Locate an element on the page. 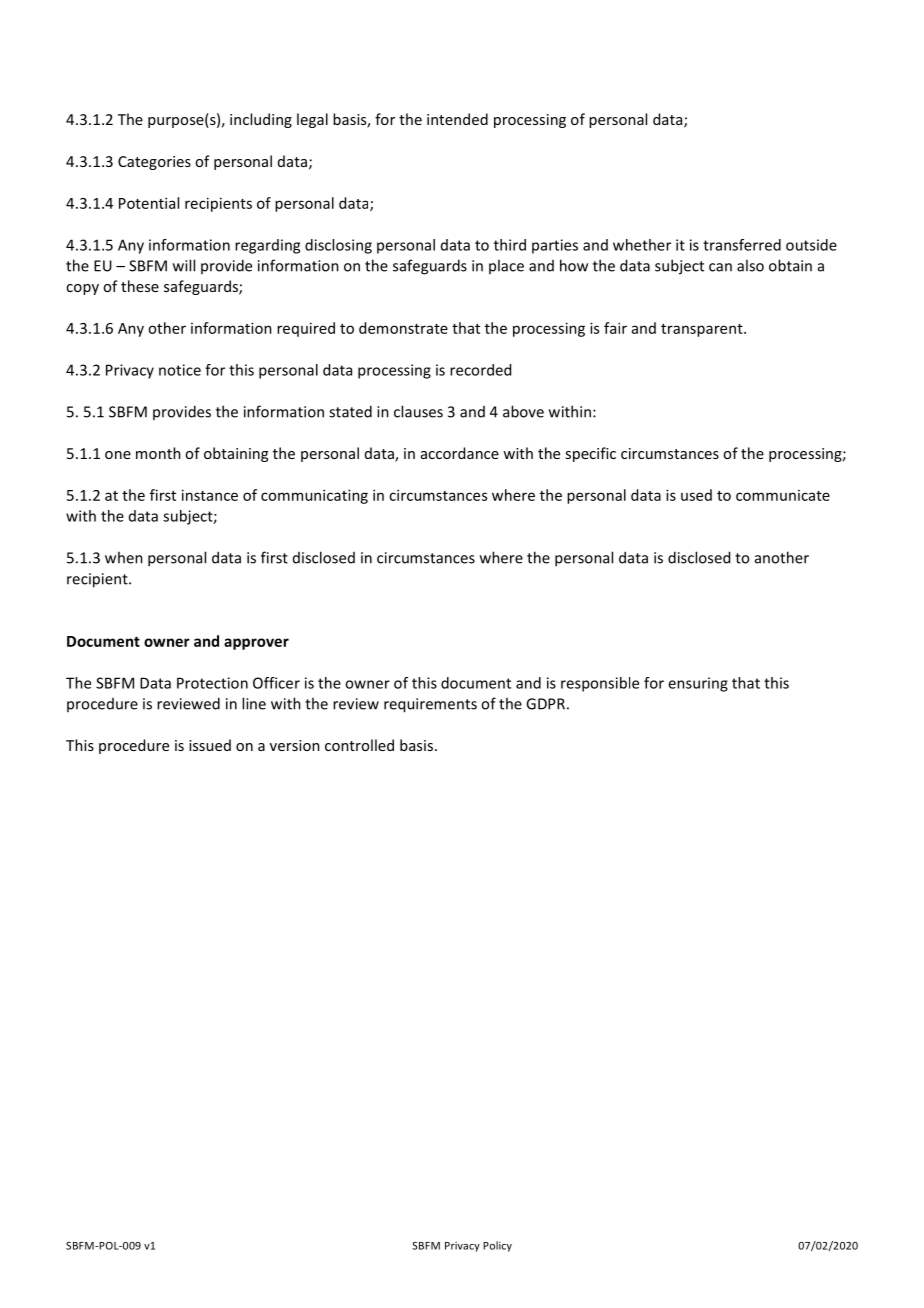 Image resolution: width=924 pixels, height=1308 pixels. Categories is located at coordinates (154, 163).
